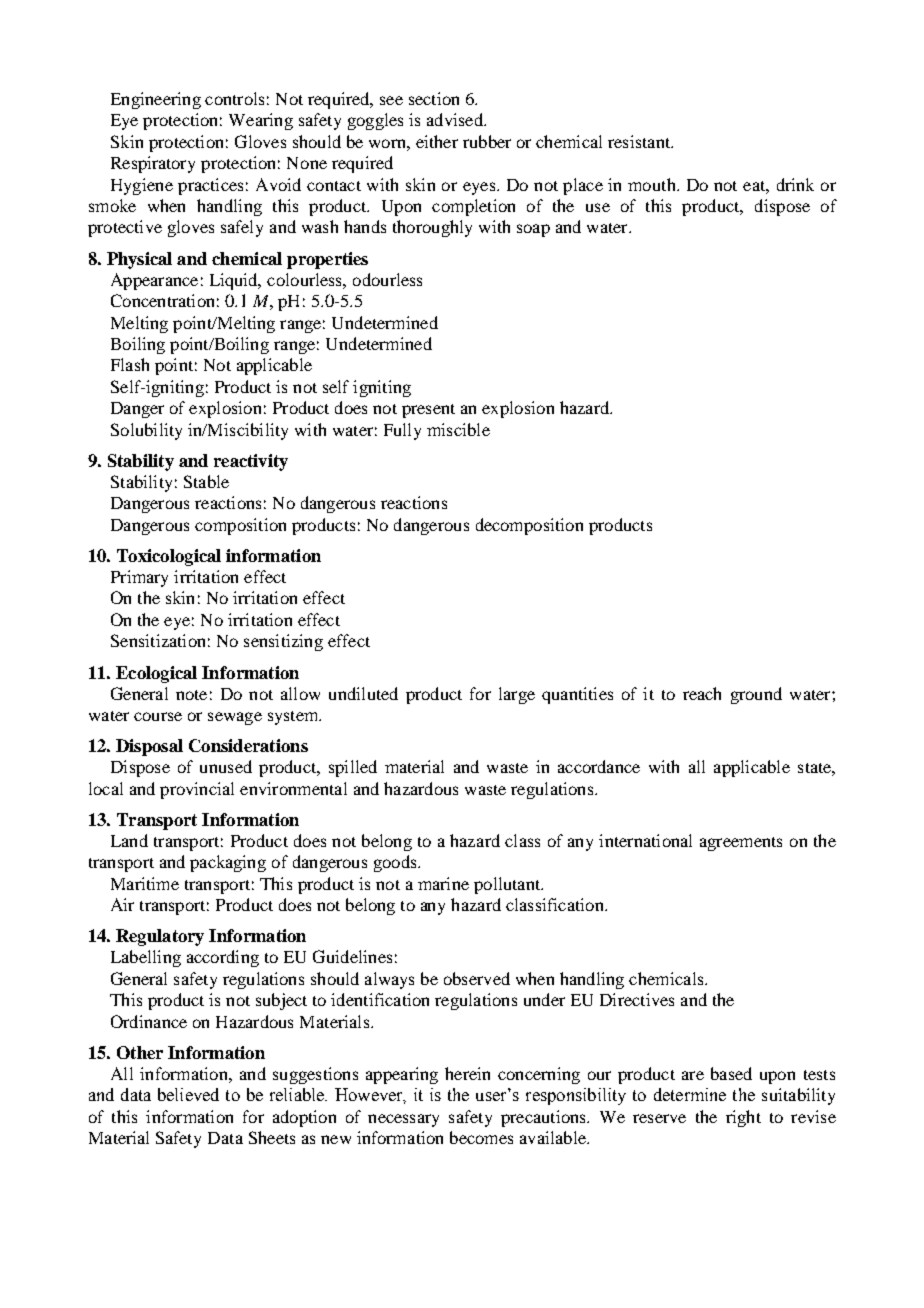 The image size is (924, 1308). Describe the element at coordinates (456, 119) in the screenshot. I see `advised` at that location.
